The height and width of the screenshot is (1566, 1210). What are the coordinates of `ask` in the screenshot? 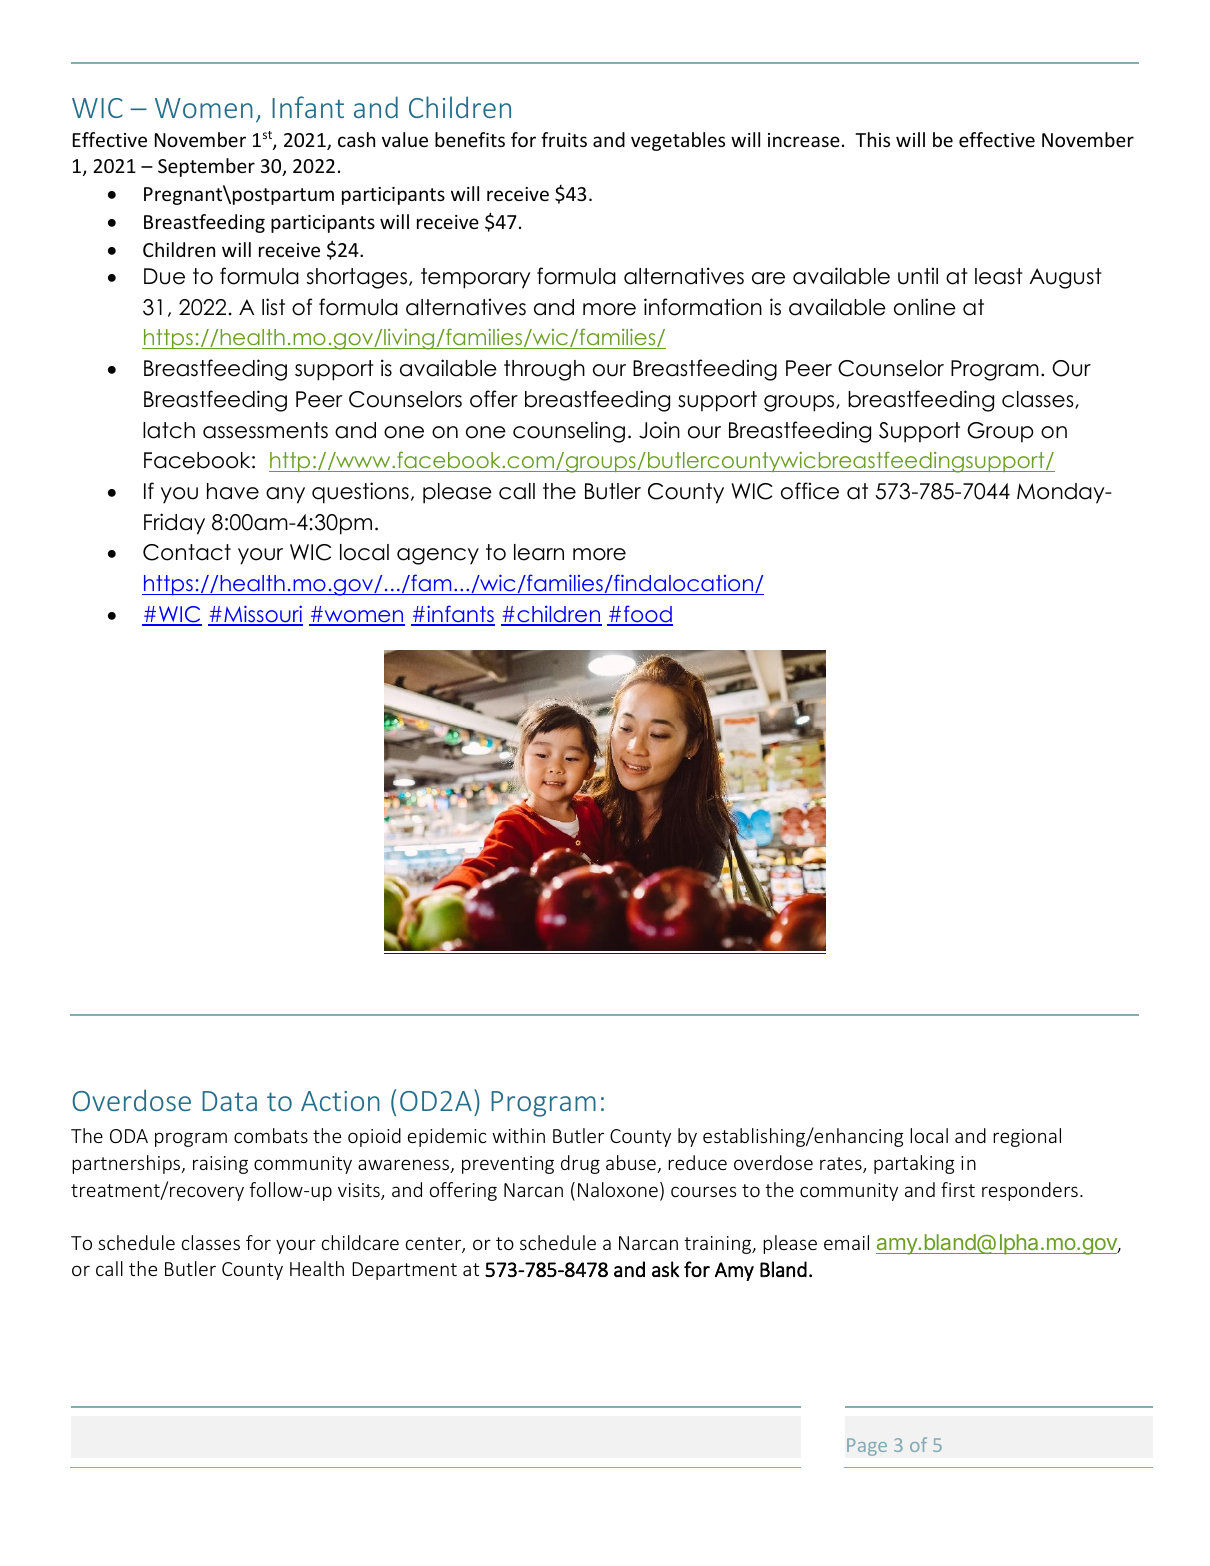 It's located at (665, 1269).
